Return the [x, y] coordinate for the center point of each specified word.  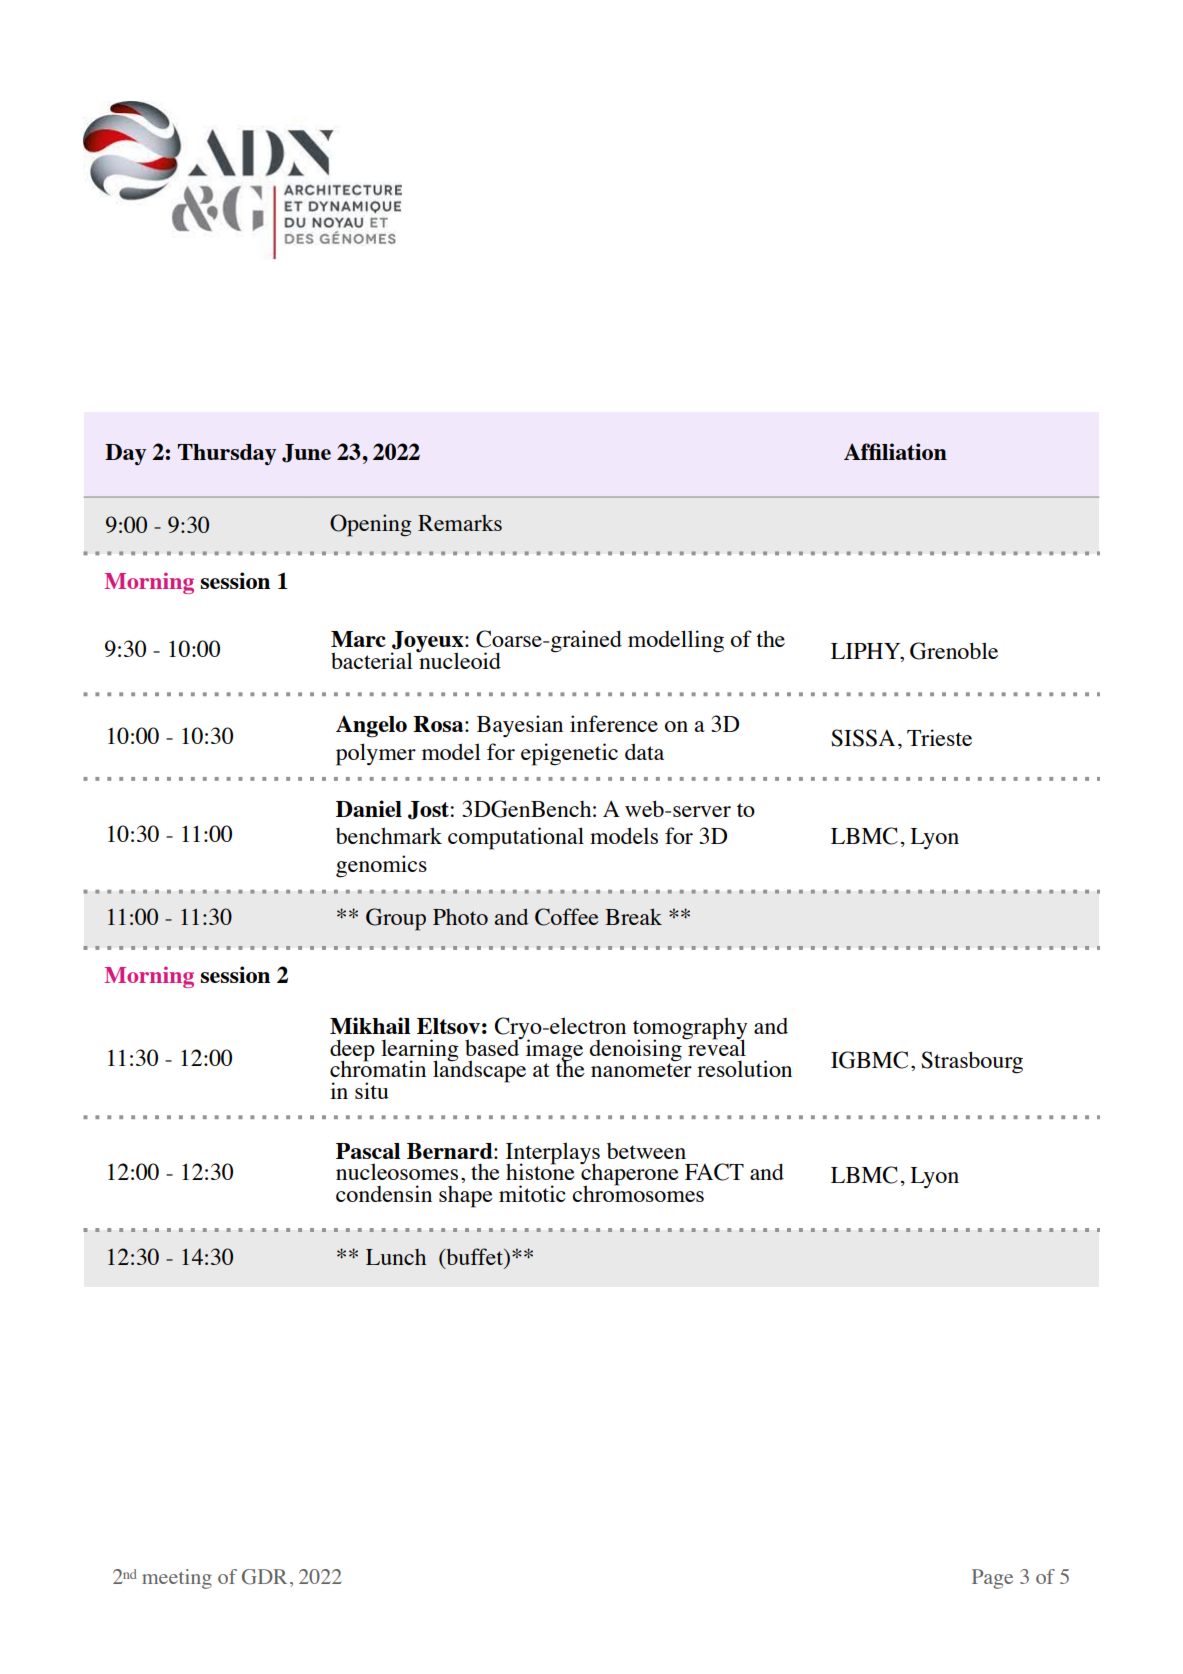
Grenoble [954, 651]
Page [992, 1579]
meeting [177, 1579]
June [306, 453]
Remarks [460, 523]
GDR [264, 1577]
